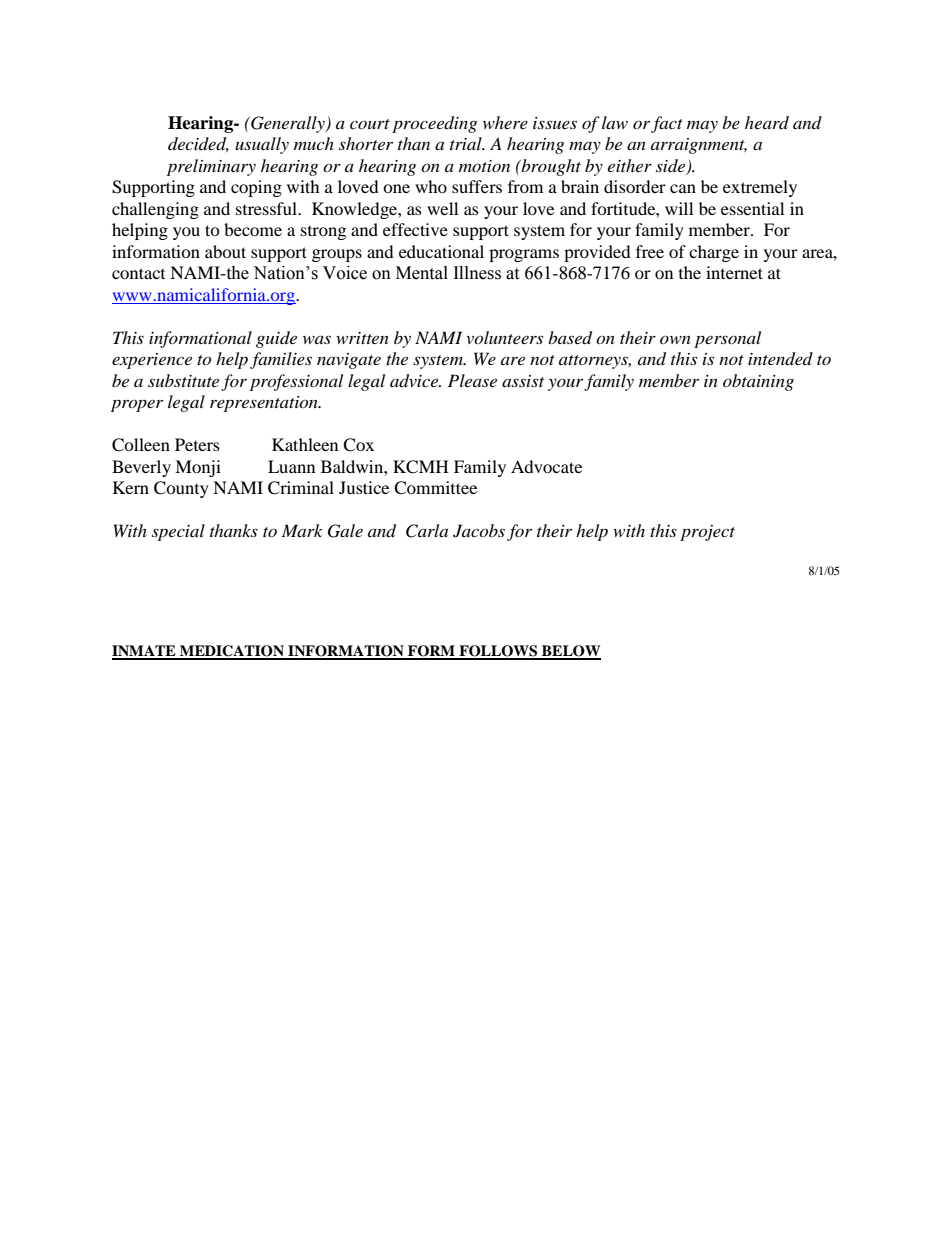  I want to click on Peters, so click(197, 444).
